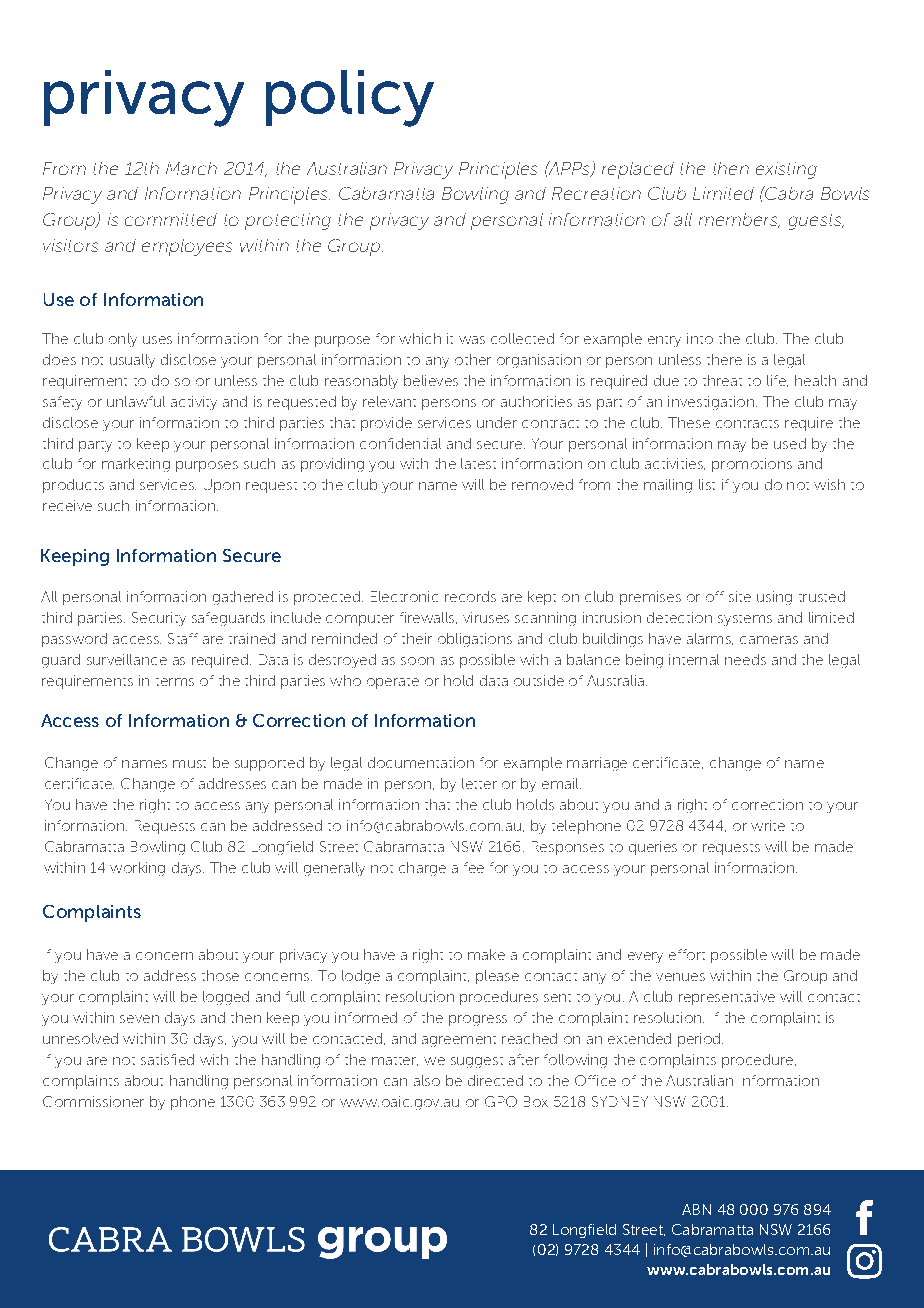 The height and width of the document is (1308, 924). I want to click on write, so click(768, 825).
